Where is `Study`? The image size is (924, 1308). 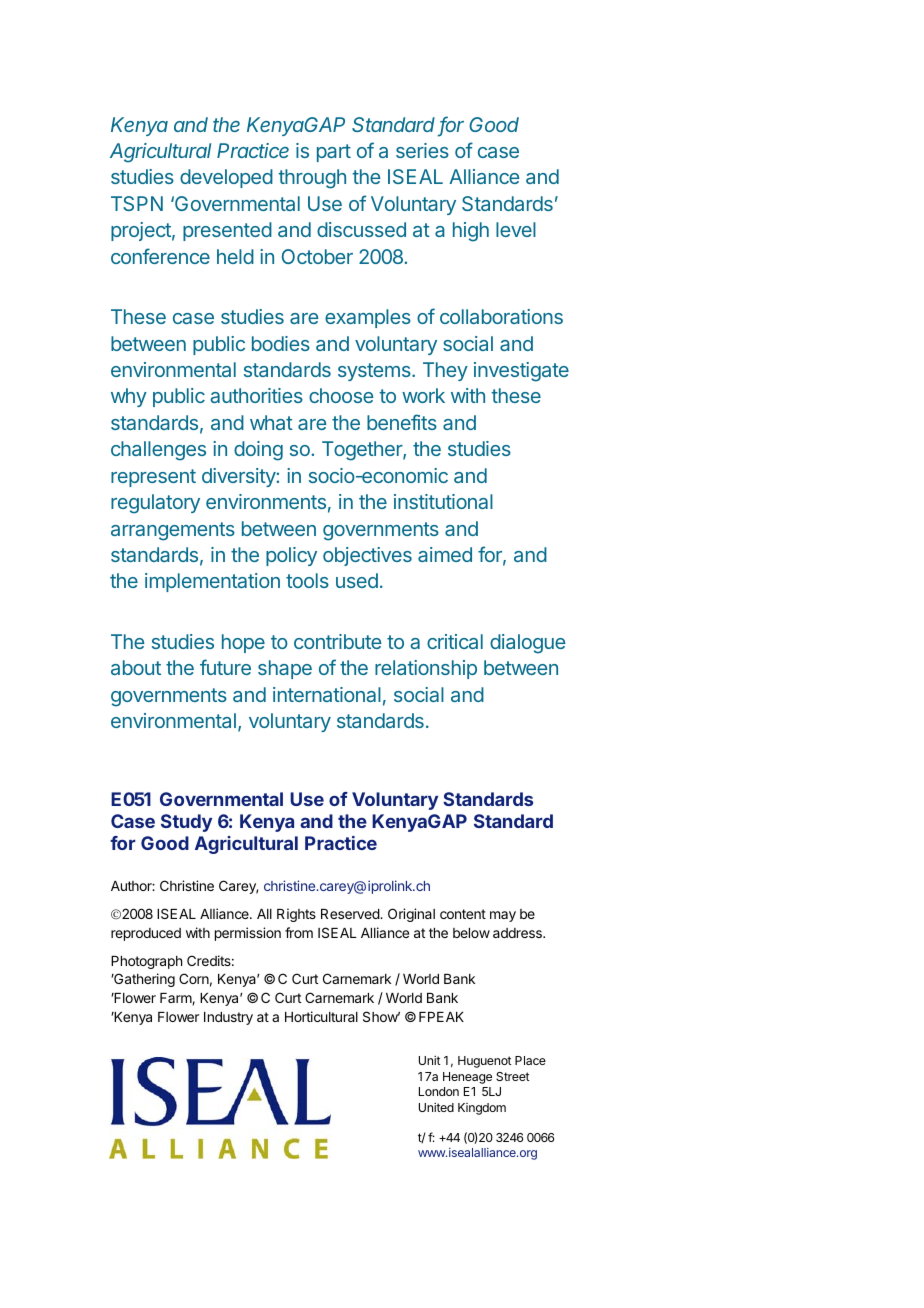
Study is located at coordinates (186, 823).
